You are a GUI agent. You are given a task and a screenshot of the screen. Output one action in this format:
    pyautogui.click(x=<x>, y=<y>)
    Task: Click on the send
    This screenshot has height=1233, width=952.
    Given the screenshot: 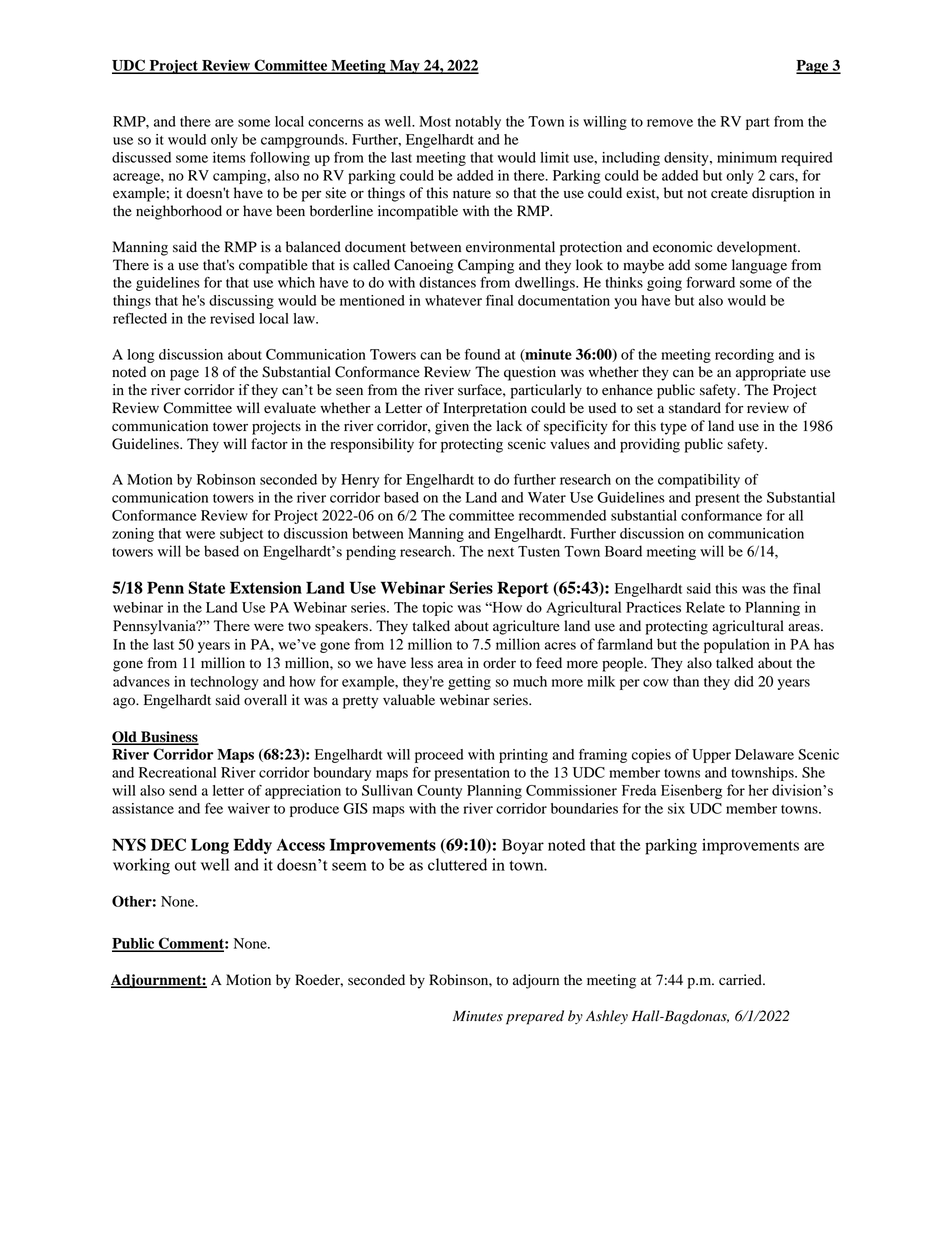 What is the action you would take?
    pyautogui.click(x=183, y=790)
